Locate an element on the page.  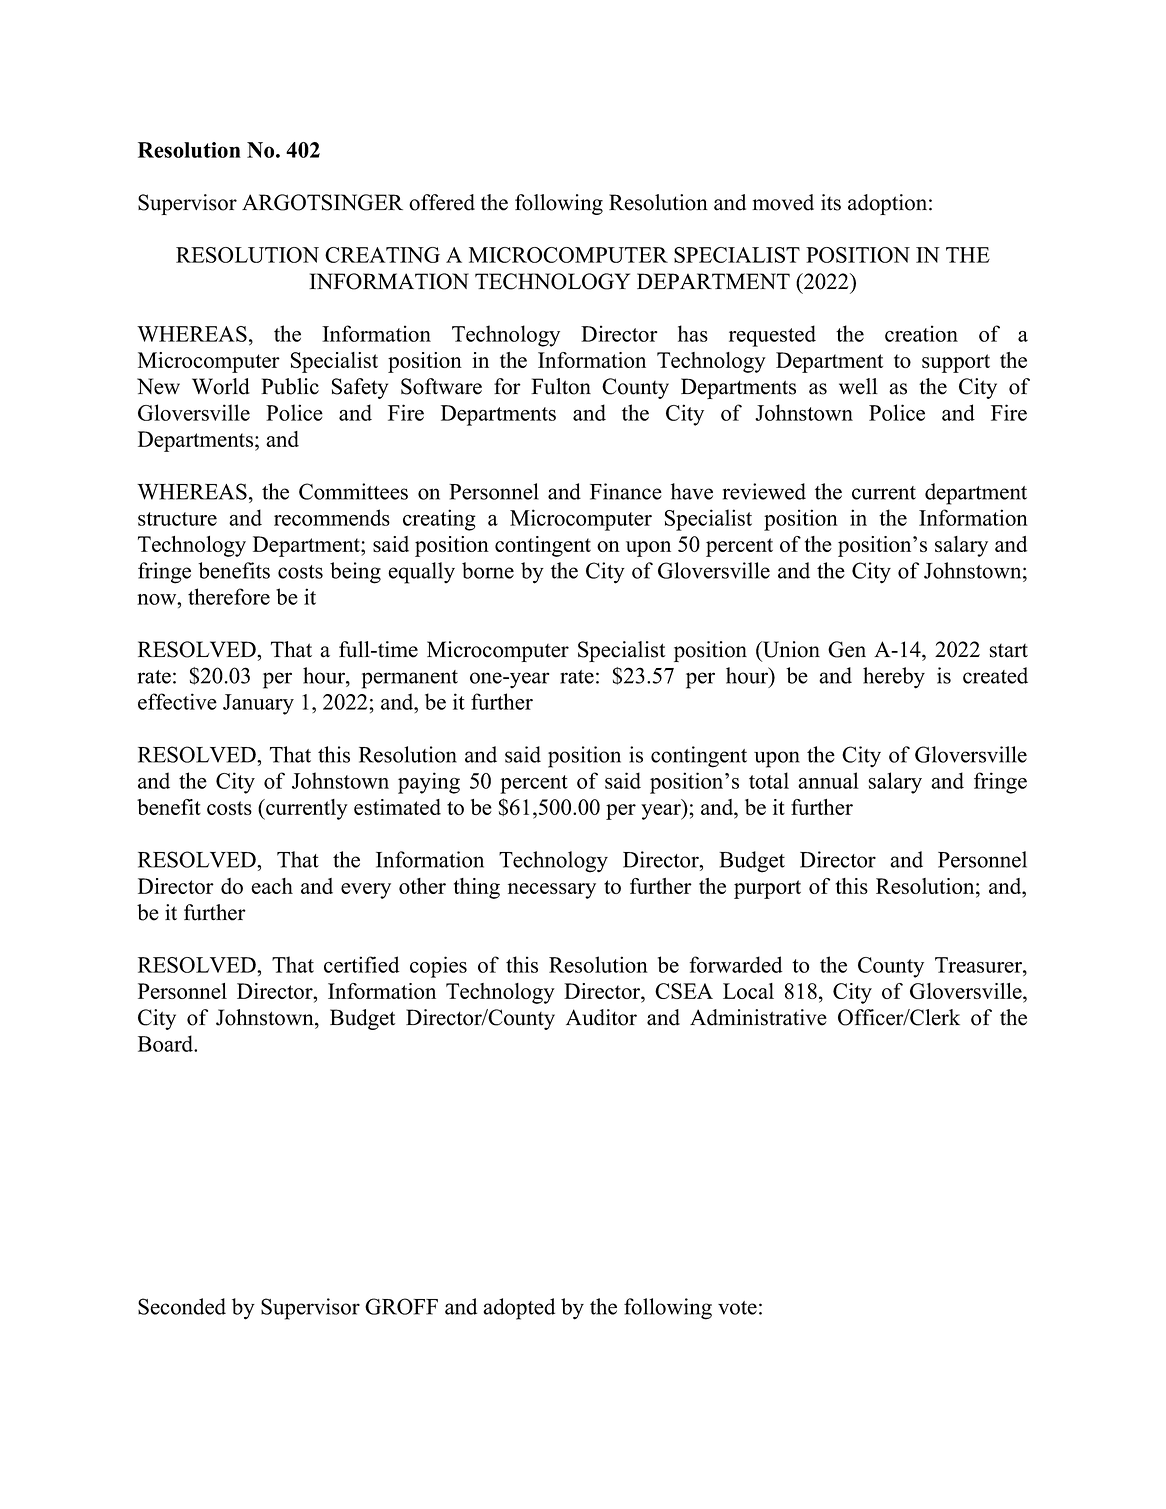
Administrative is located at coordinates (758, 1017).
